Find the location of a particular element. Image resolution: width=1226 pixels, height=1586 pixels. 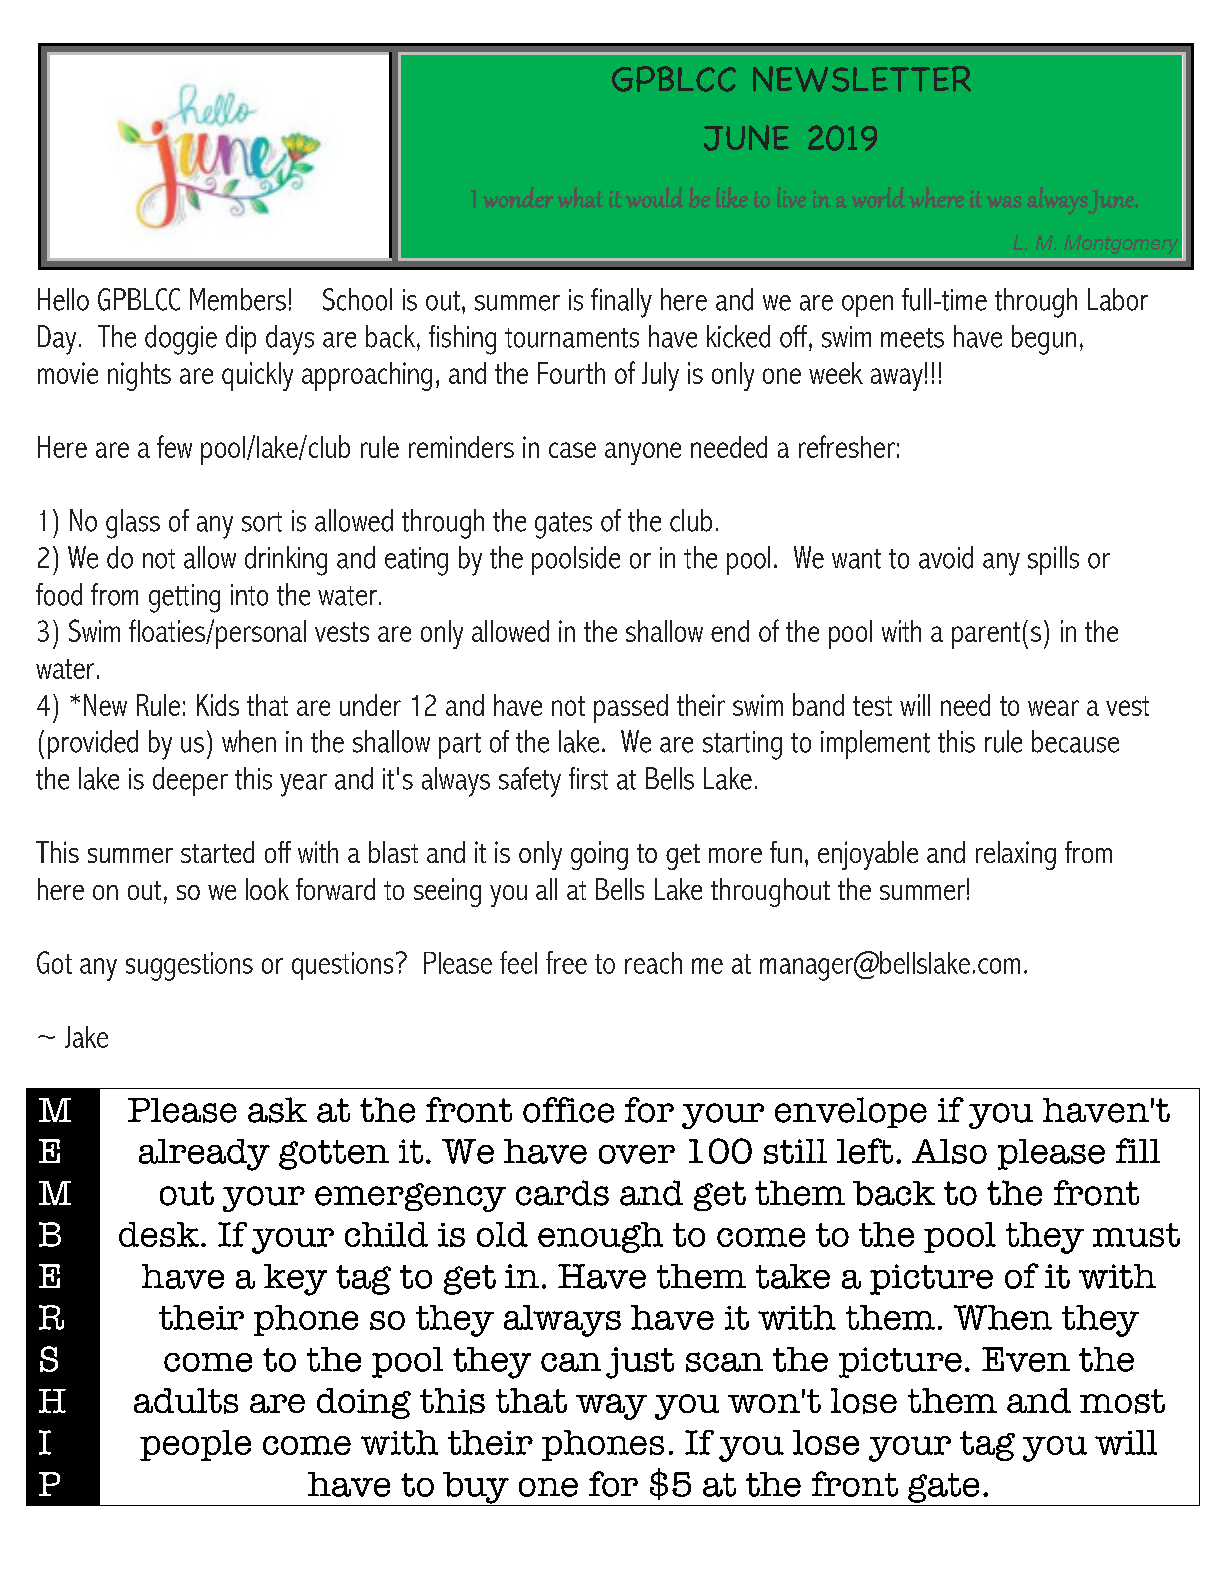

Also is located at coordinates (949, 1151).
